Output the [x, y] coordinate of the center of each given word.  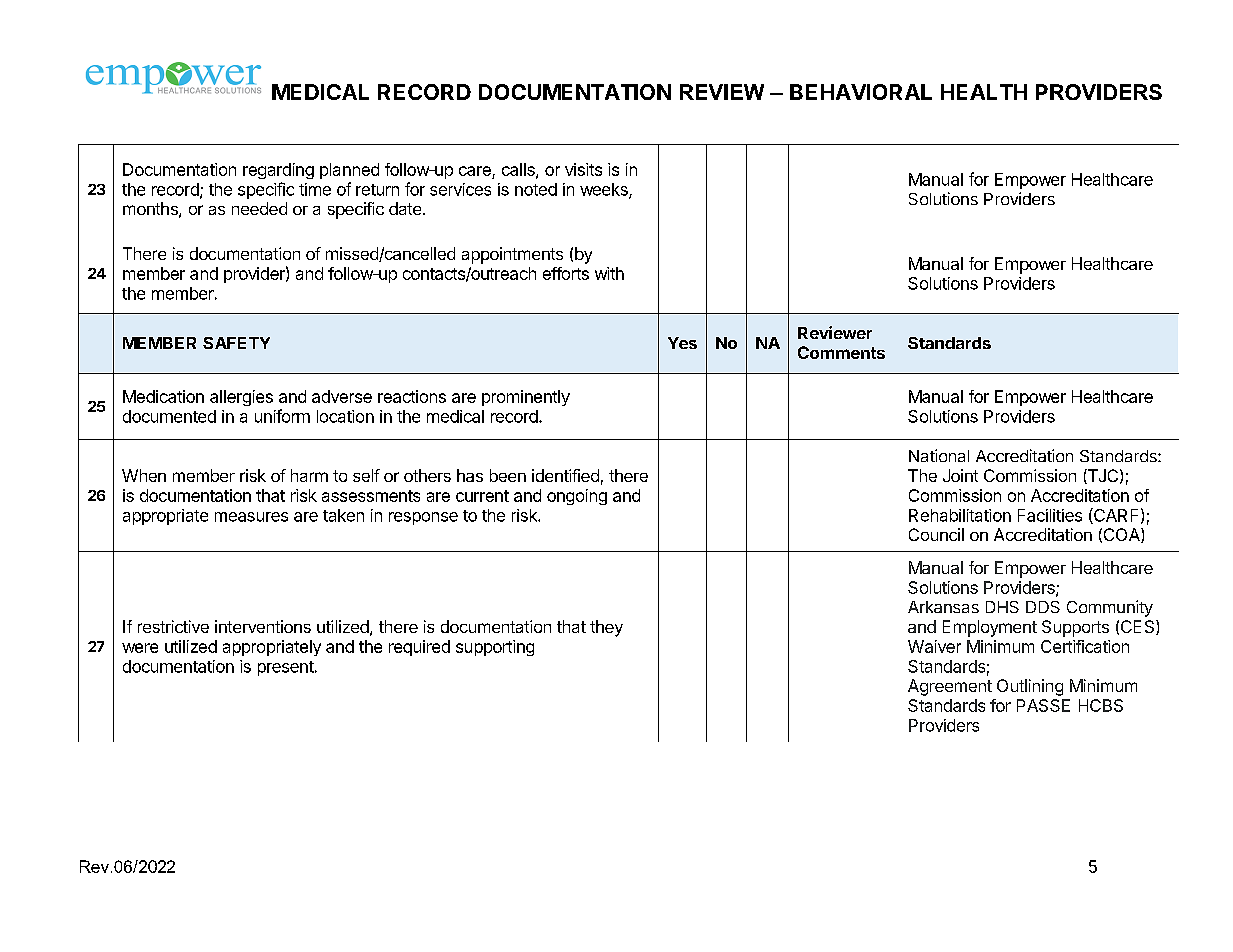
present [286, 668]
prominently [526, 398]
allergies [241, 398]
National [939, 455]
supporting [495, 648]
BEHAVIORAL [861, 92]
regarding [278, 171]
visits [583, 169]
